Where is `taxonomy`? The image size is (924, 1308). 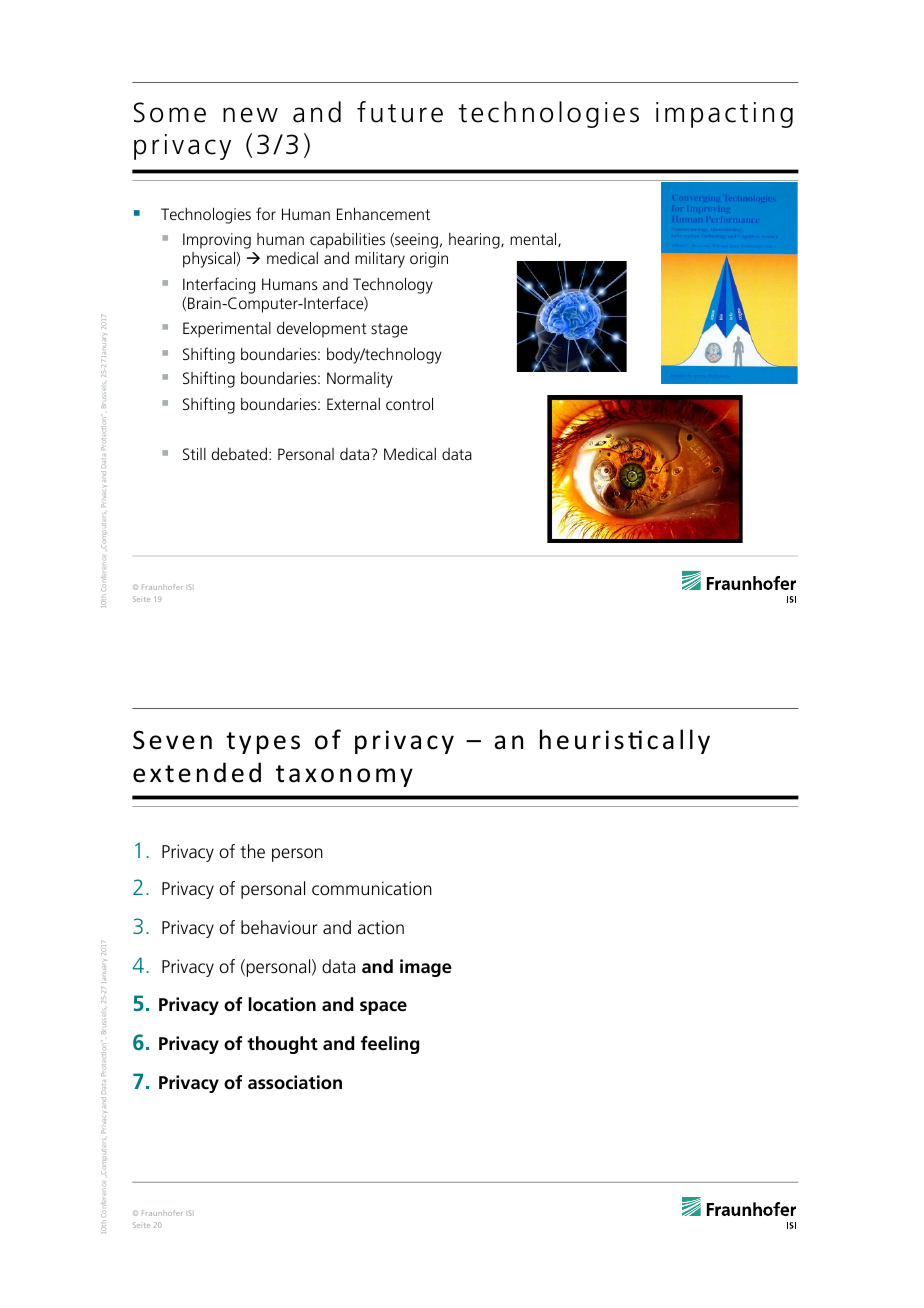 taxonomy is located at coordinates (344, 776).
